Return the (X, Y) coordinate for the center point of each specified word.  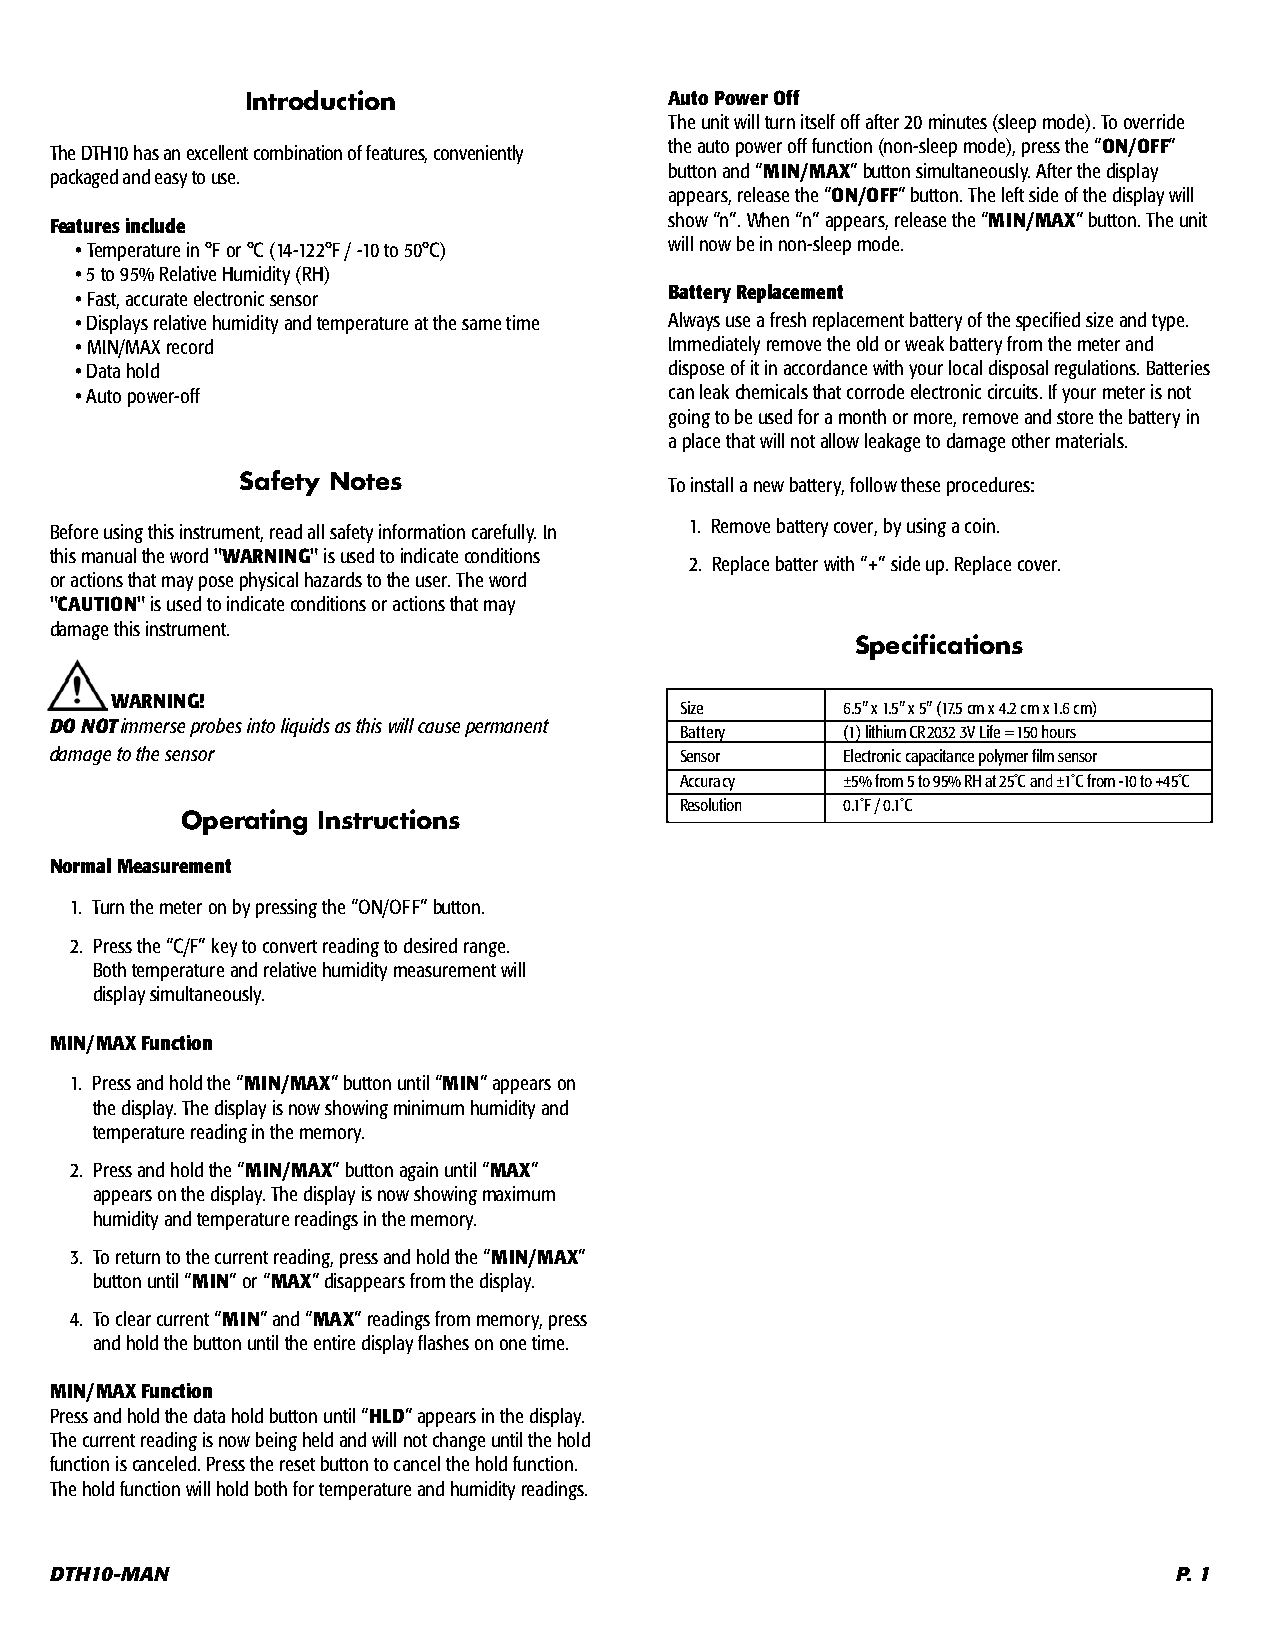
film (1043, 755)
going (689, 418)
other (1031, 440)
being (276, 1441)
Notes (366, 481)
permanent (507, 728)
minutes (958, 121)
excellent (217, 152)
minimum (429, 1107)
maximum (519, 1193)
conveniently (478, 154)
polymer (1003, 757)
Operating (244, 822)
